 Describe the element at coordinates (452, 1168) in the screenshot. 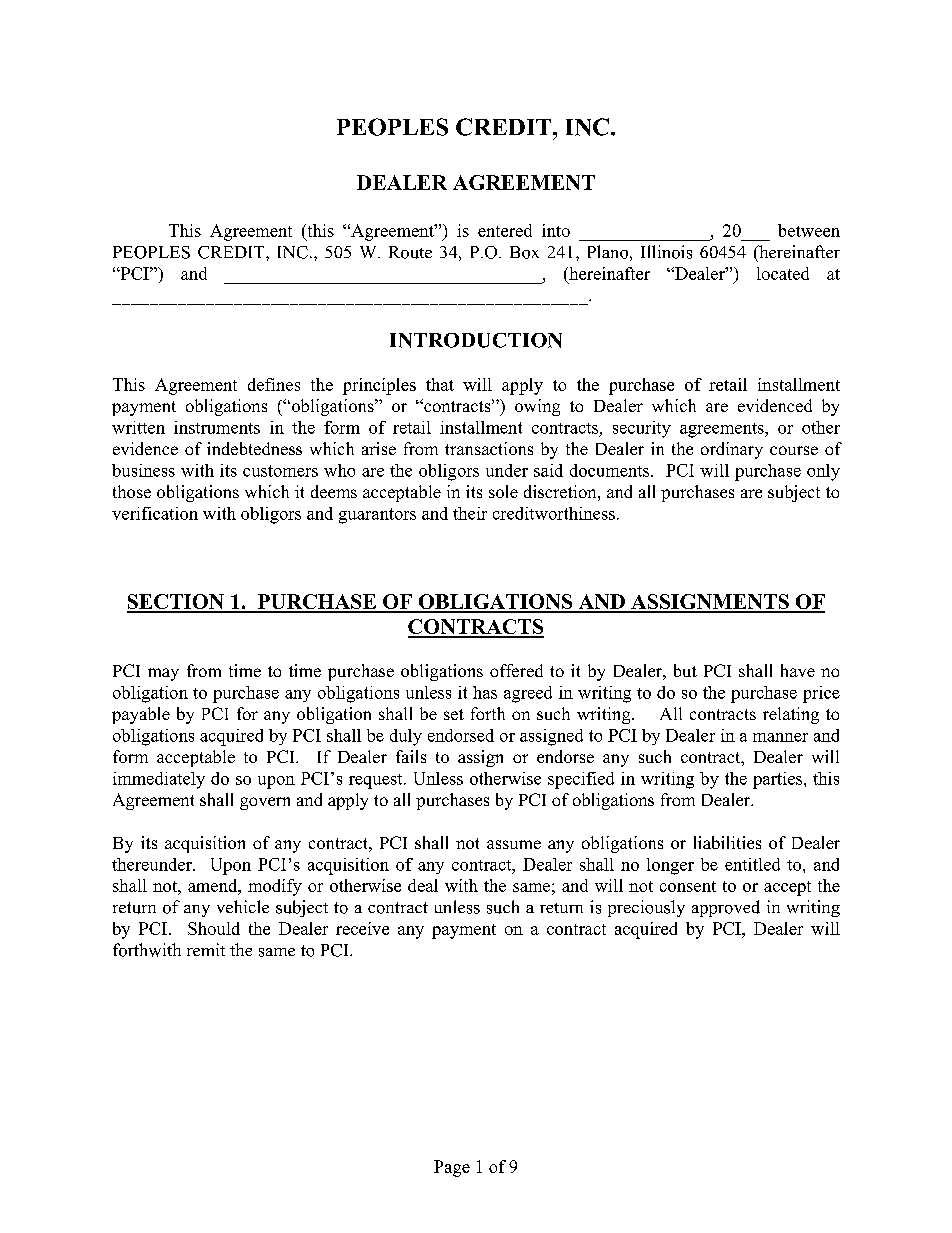

I see `Page` at that location.
